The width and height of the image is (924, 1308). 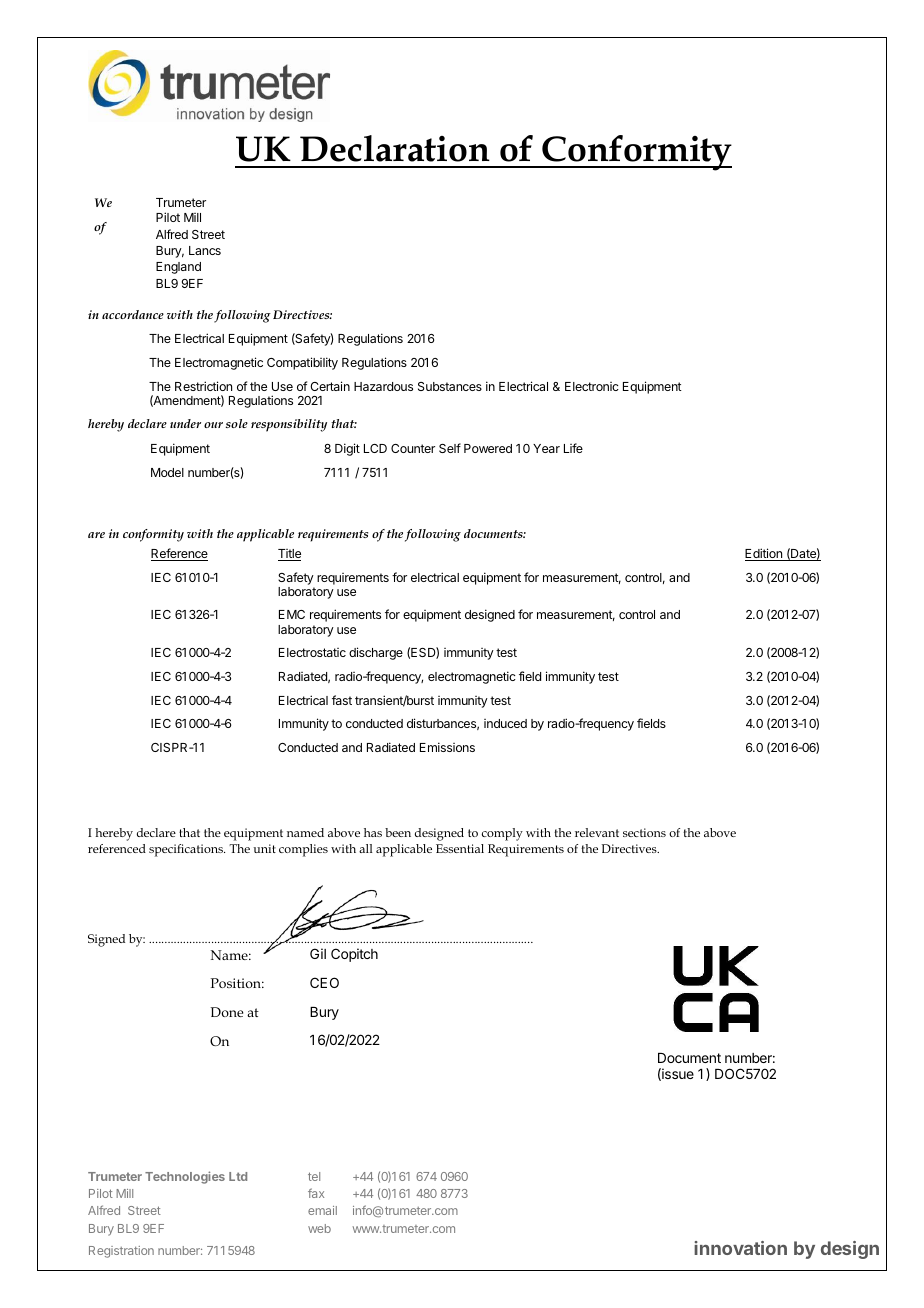 I want to click on discharge, so click(x=376, y=653).
